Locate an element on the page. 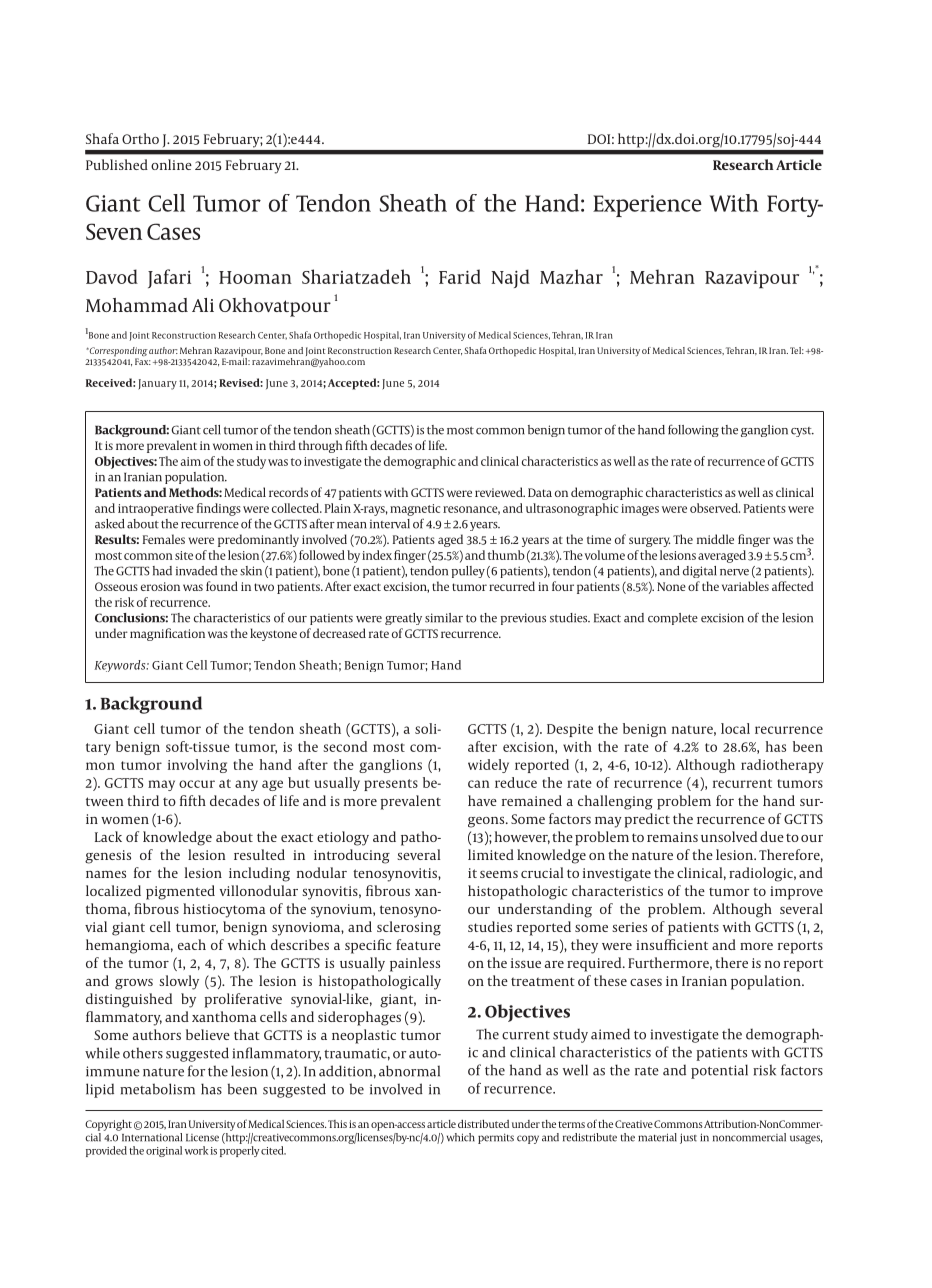 This page has height=1288, width=932. similar is located at coordinates (444, 618).
